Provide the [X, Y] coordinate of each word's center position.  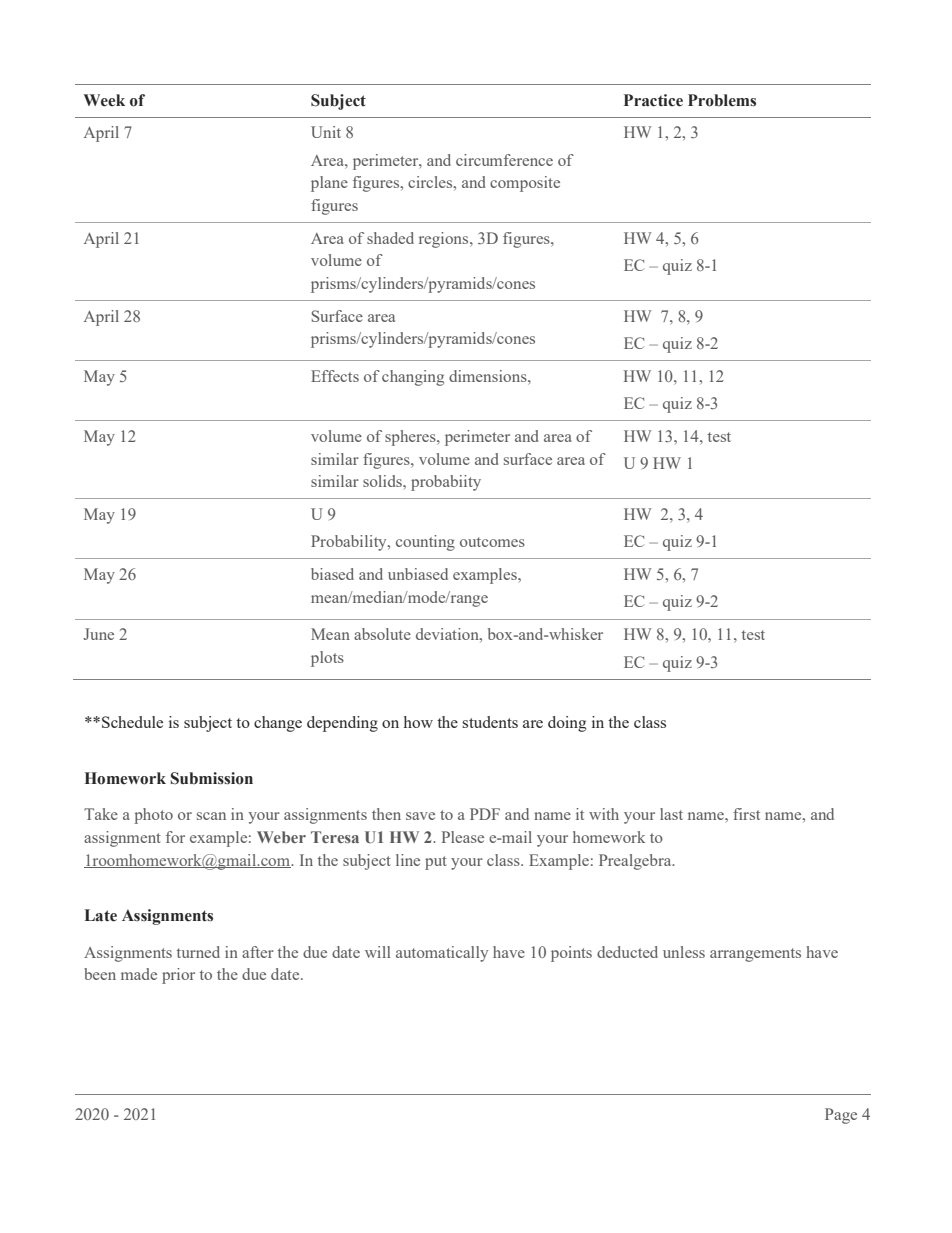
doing [567, 724]
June [98, 634]
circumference [504, 160]
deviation [448, 634]
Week [104, 100]
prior [178, 976]
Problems [722, 100]
